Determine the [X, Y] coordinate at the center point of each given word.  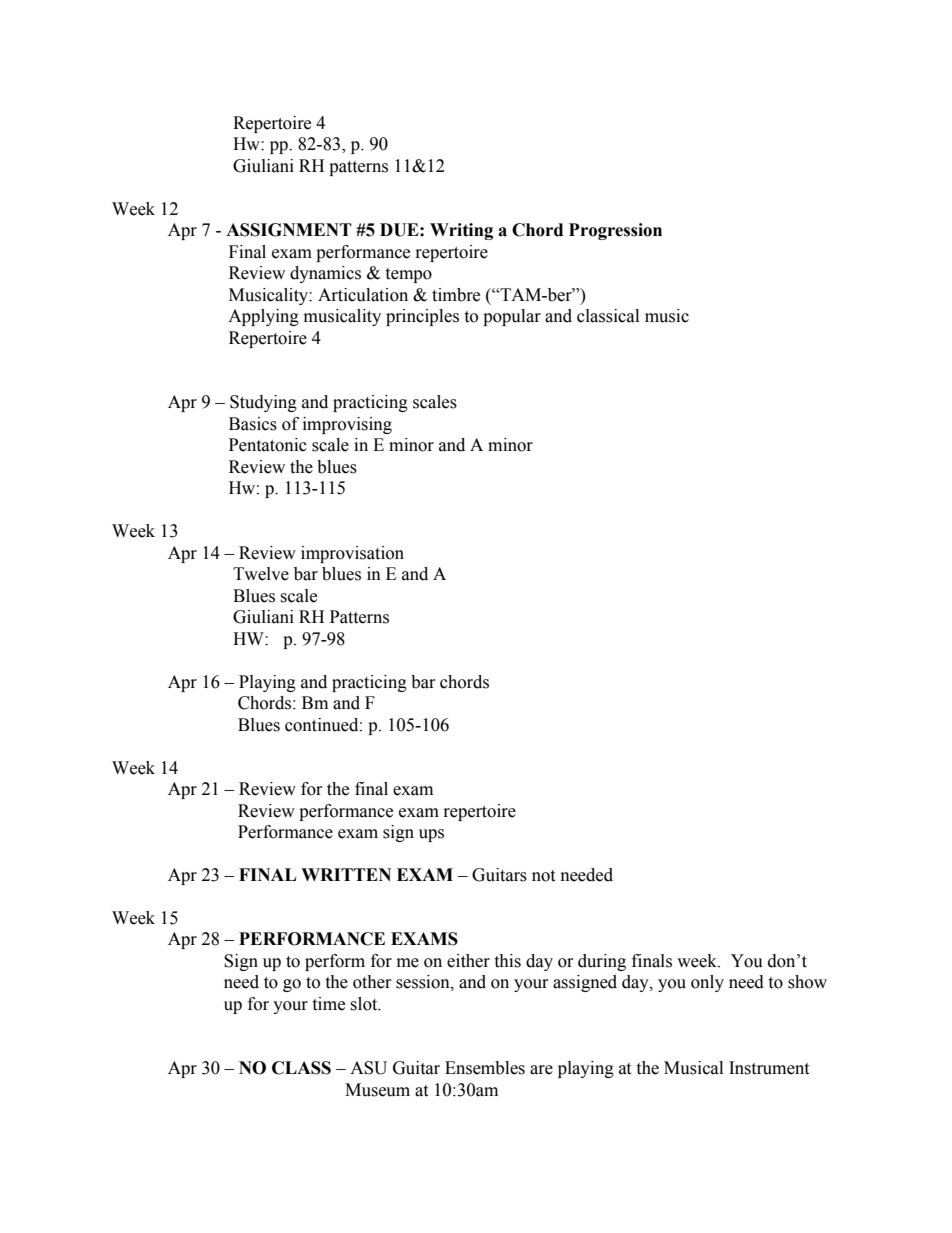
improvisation [352, 554]
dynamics [325, 274]
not [543, 876]
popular [512, 317]
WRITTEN [346, 874]
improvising [347, 425]
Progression [615, 231]
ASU [368, 1068]
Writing [461, 231]
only [707, 983]
